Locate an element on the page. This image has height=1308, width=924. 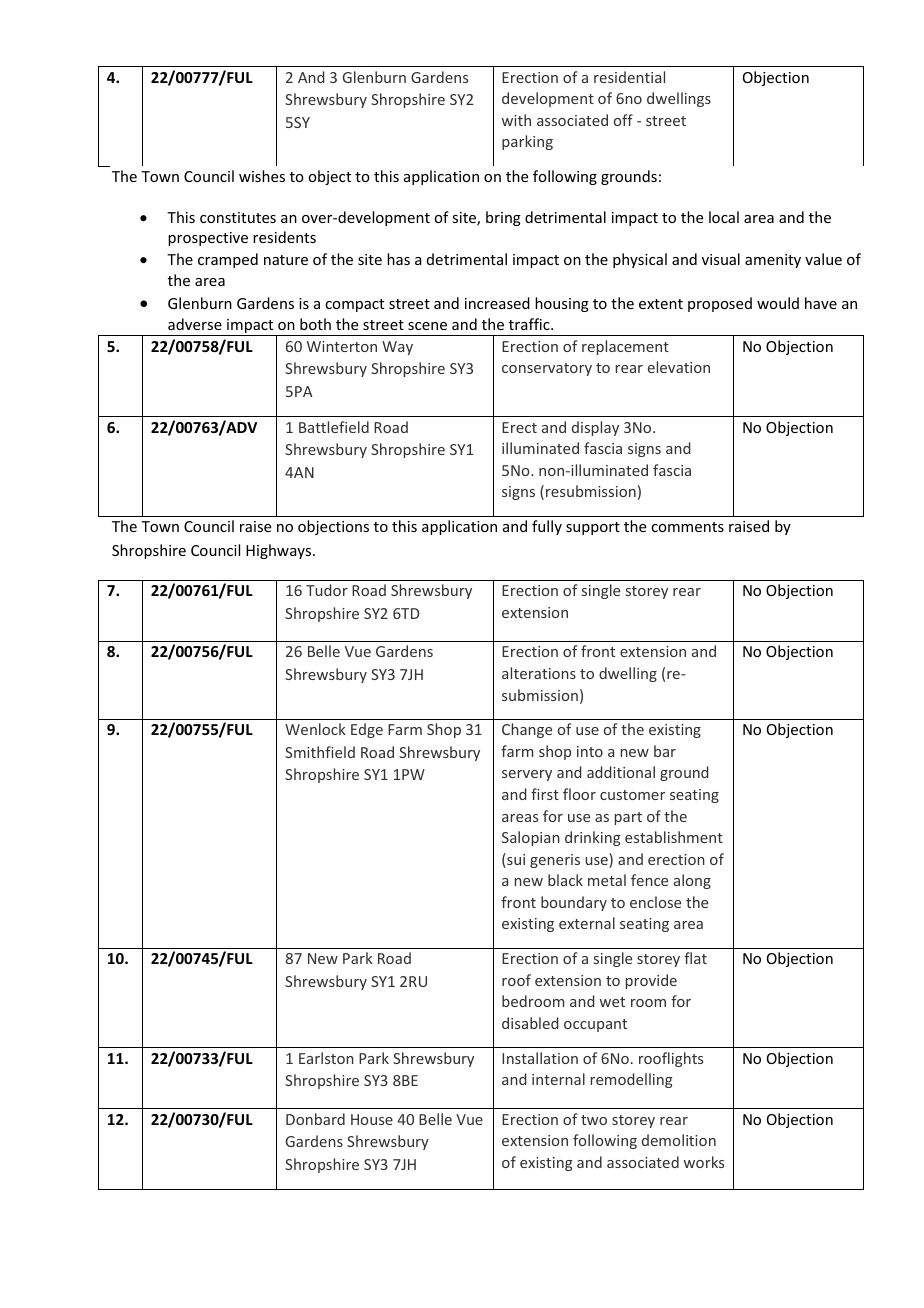
House is located at coordinates (372, 1119).
